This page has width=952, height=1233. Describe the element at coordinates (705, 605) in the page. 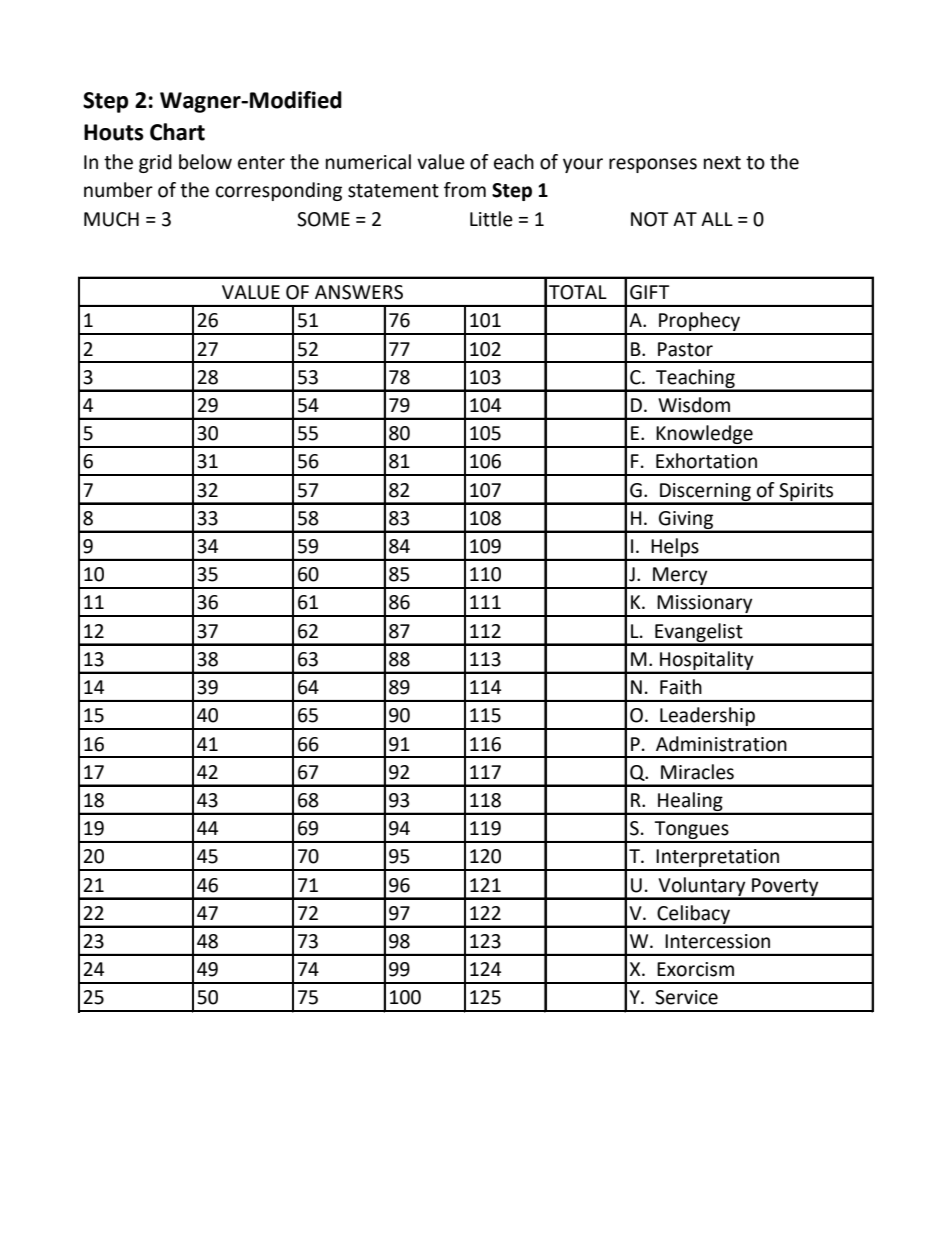

I see `Missionary` at that location.
